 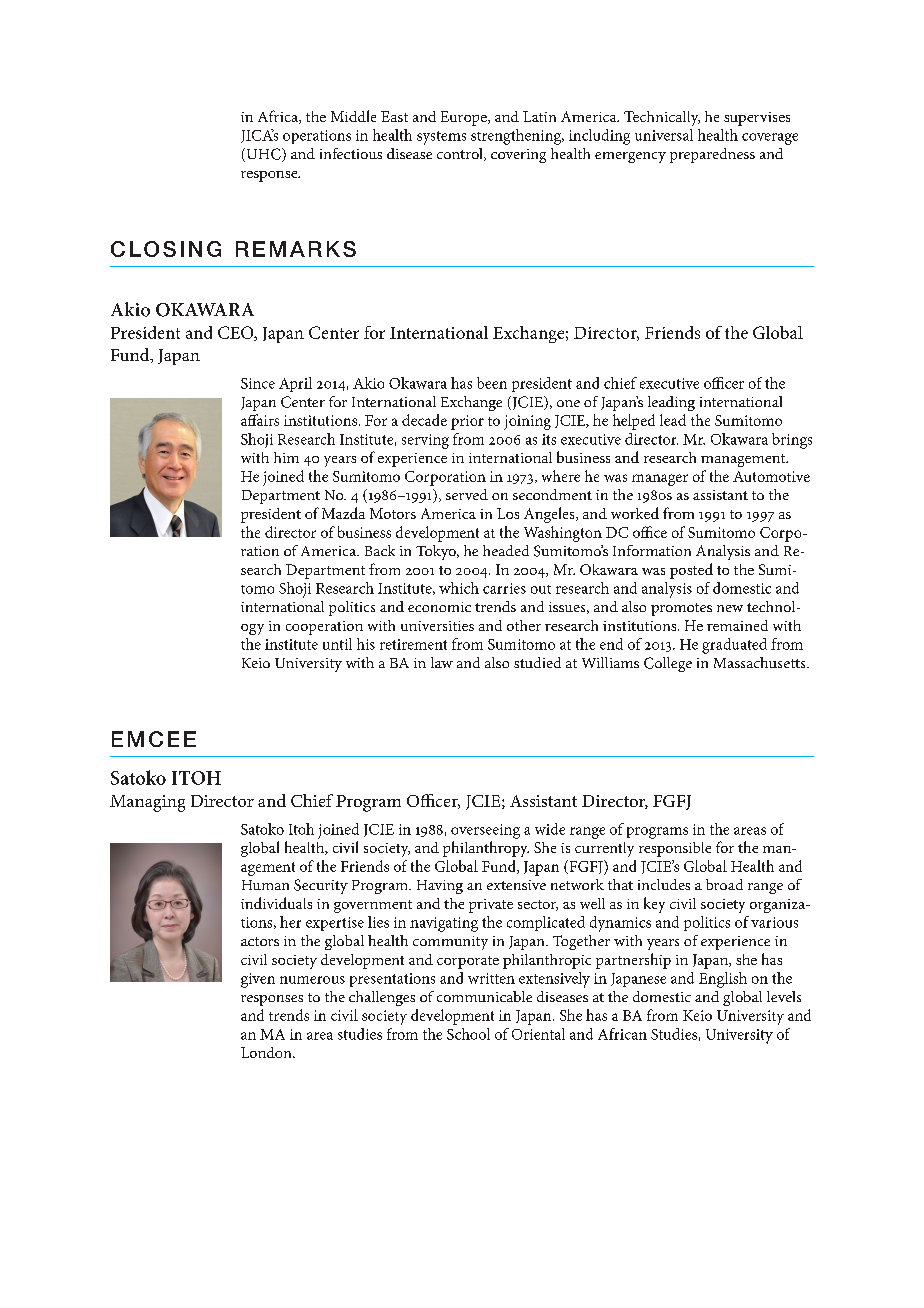 What do you see at coordinates (691, 571) in the screenshot?
I see `posted` at bounding box center [691, 571].
